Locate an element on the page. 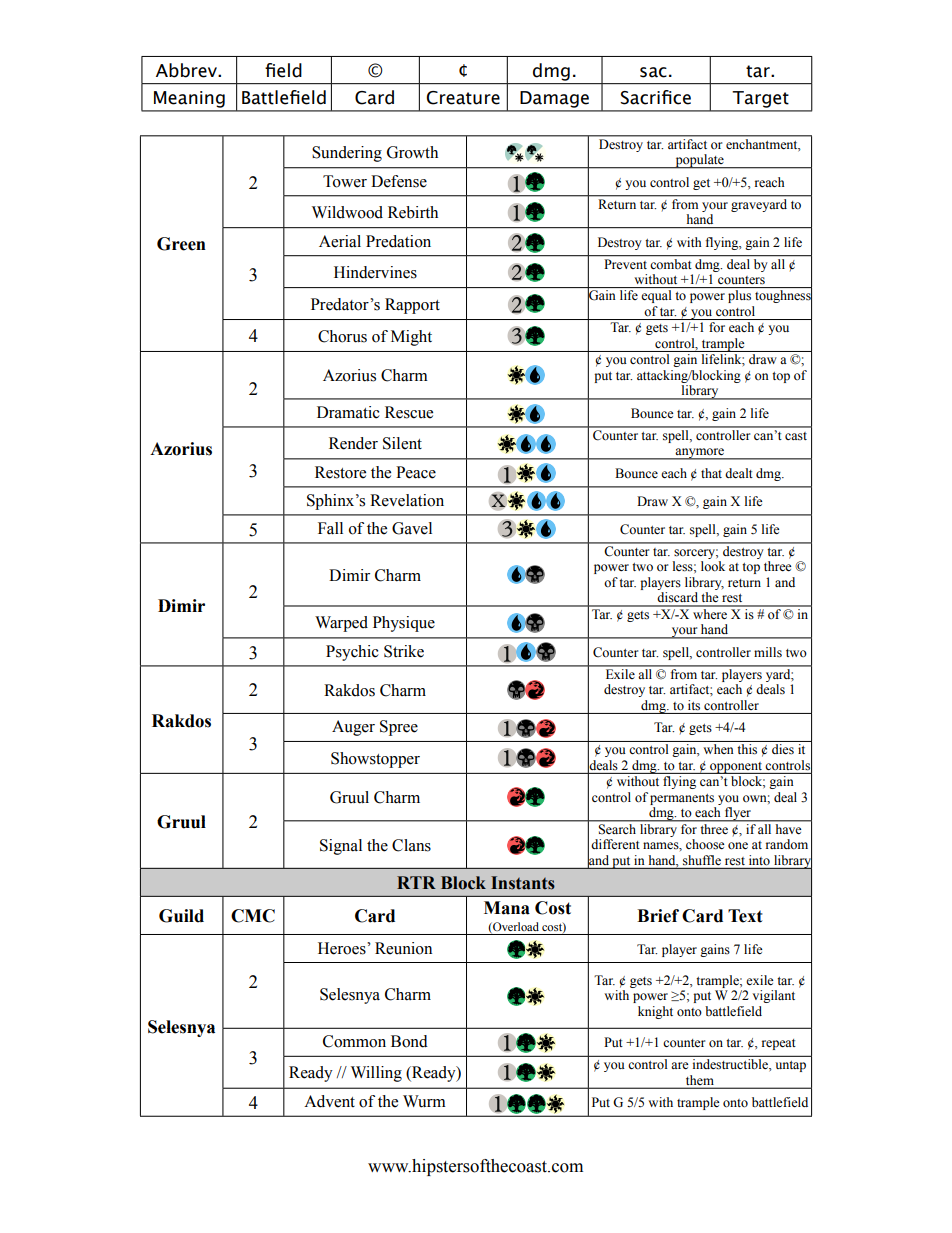  when is located at coordinates (718, 749).
